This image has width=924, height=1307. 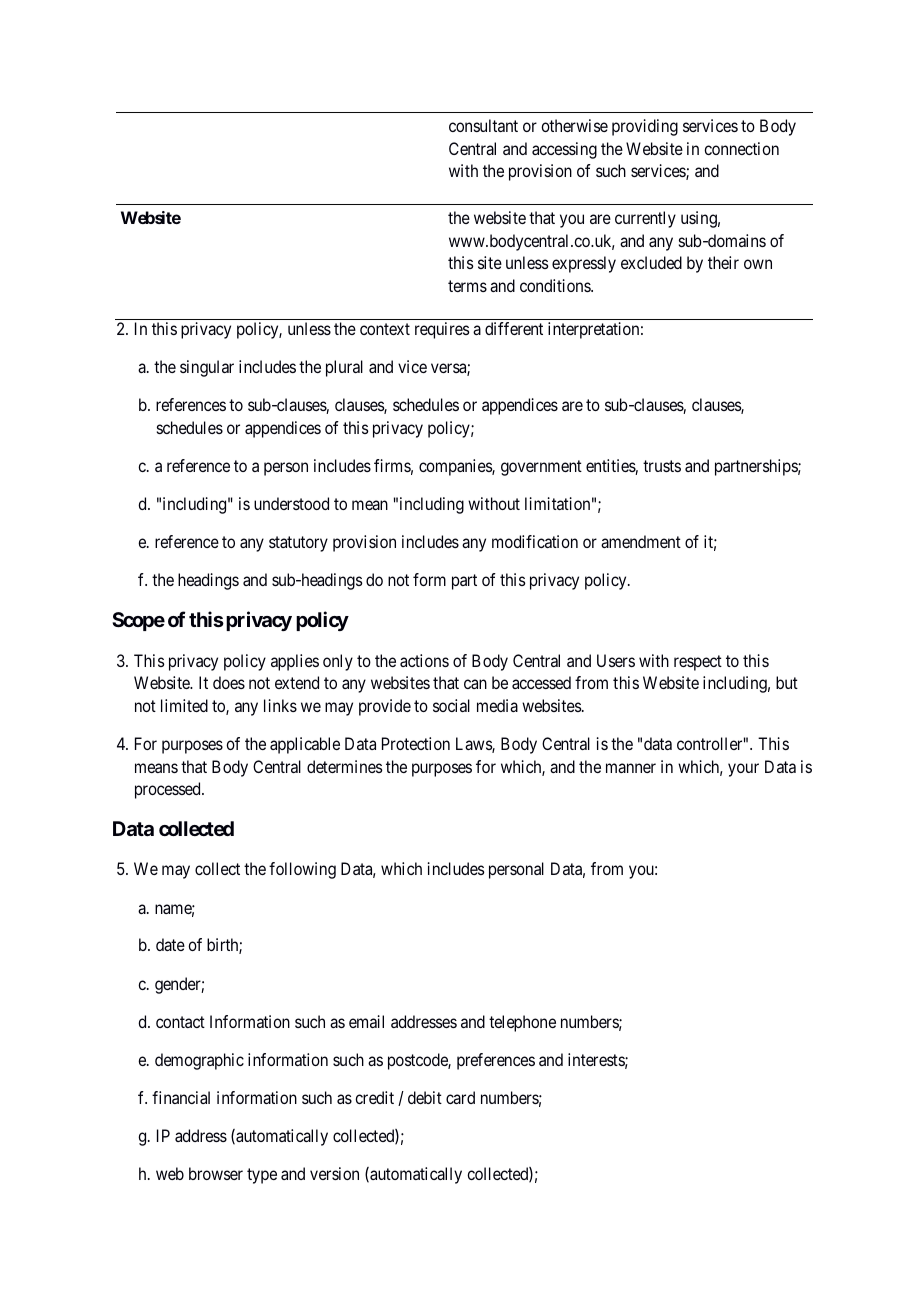 I want to click on telephone, so click(x=522, y=1023).
